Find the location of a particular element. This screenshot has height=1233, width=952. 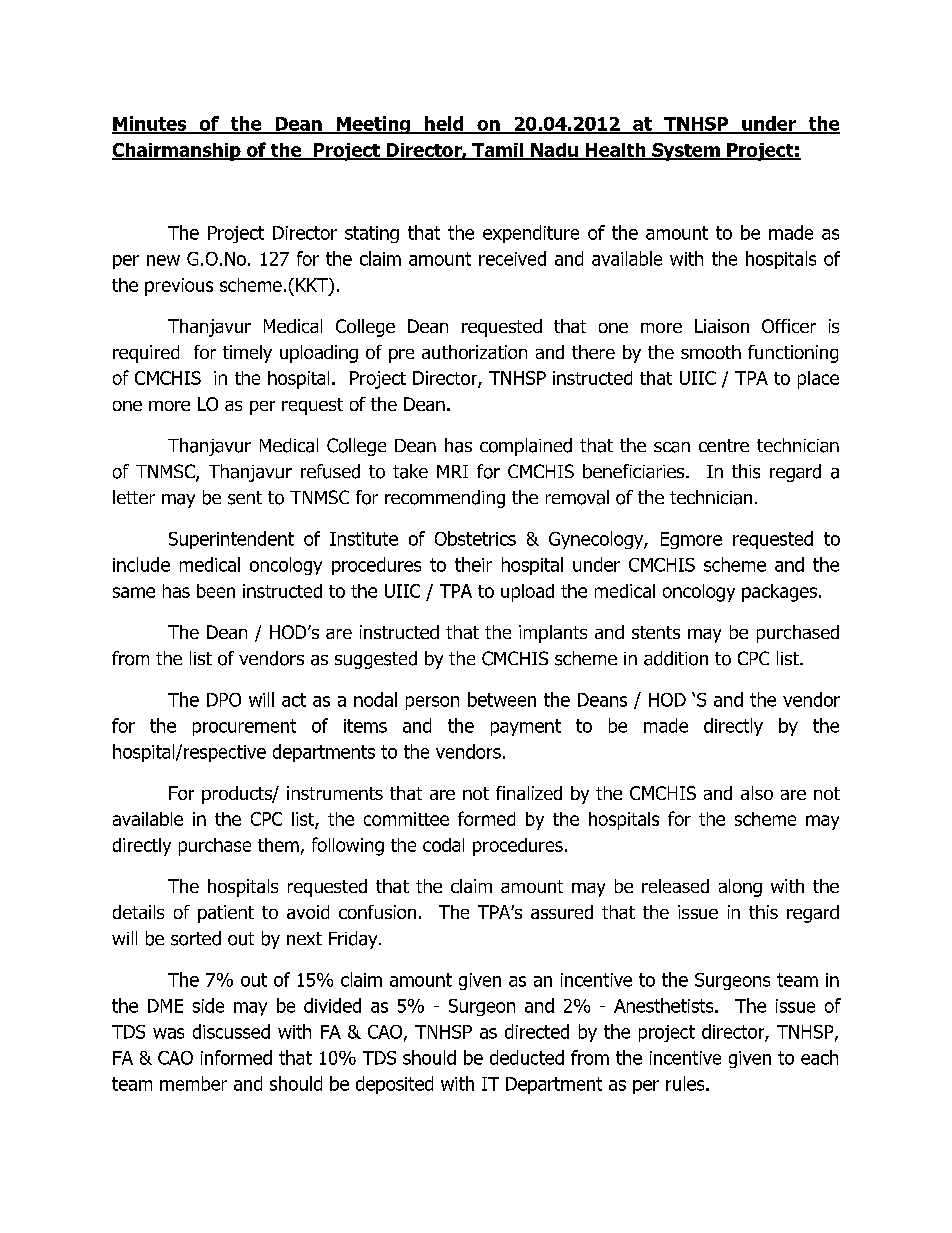

System is located at coordinates (686, 152).
